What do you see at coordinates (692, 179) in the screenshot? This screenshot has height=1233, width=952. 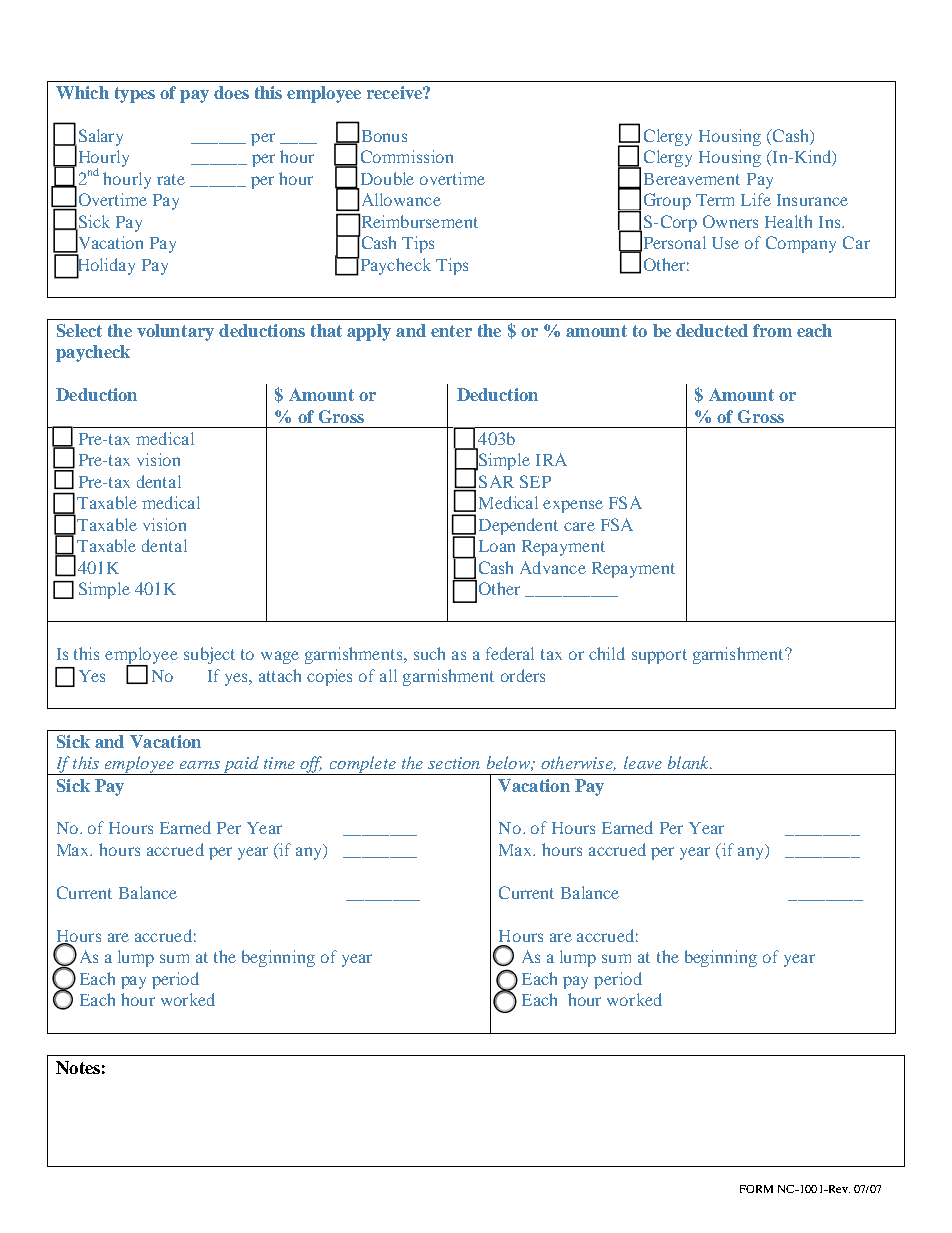 I see `Bereavement` at bounding box center [692, 179].
